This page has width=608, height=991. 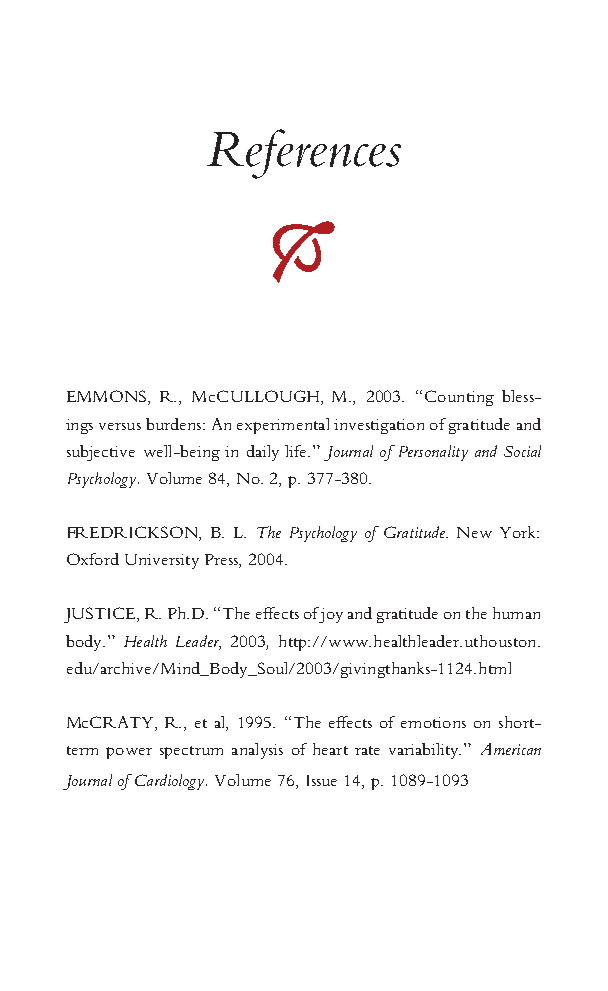 I want to click on Issue, so click(x=322, y=780).
